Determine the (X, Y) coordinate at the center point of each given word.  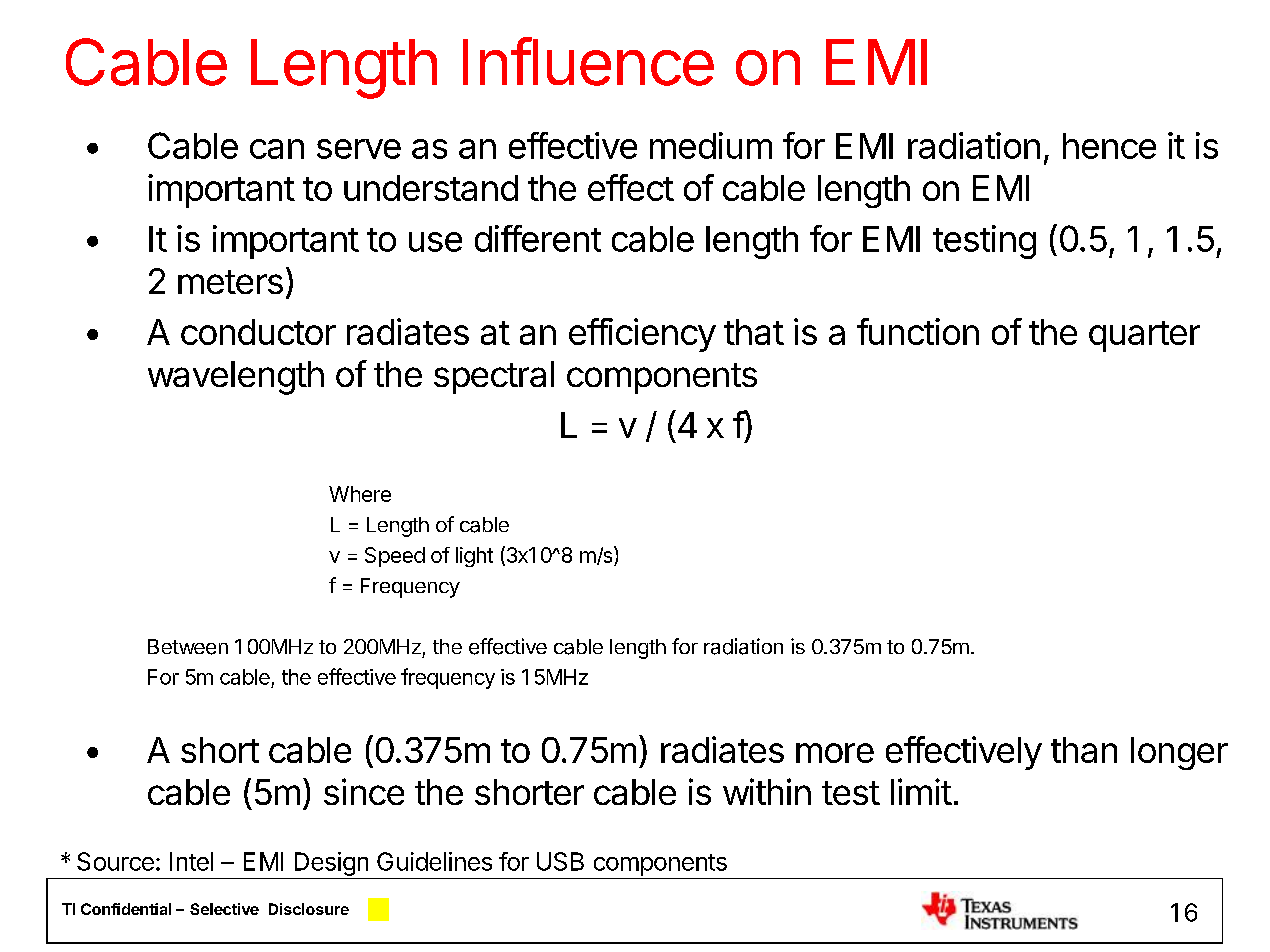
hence (1109, 146)
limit (921, 791)
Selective (224, 909)
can (277, 149)
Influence (588, 61)
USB (560, 861)
